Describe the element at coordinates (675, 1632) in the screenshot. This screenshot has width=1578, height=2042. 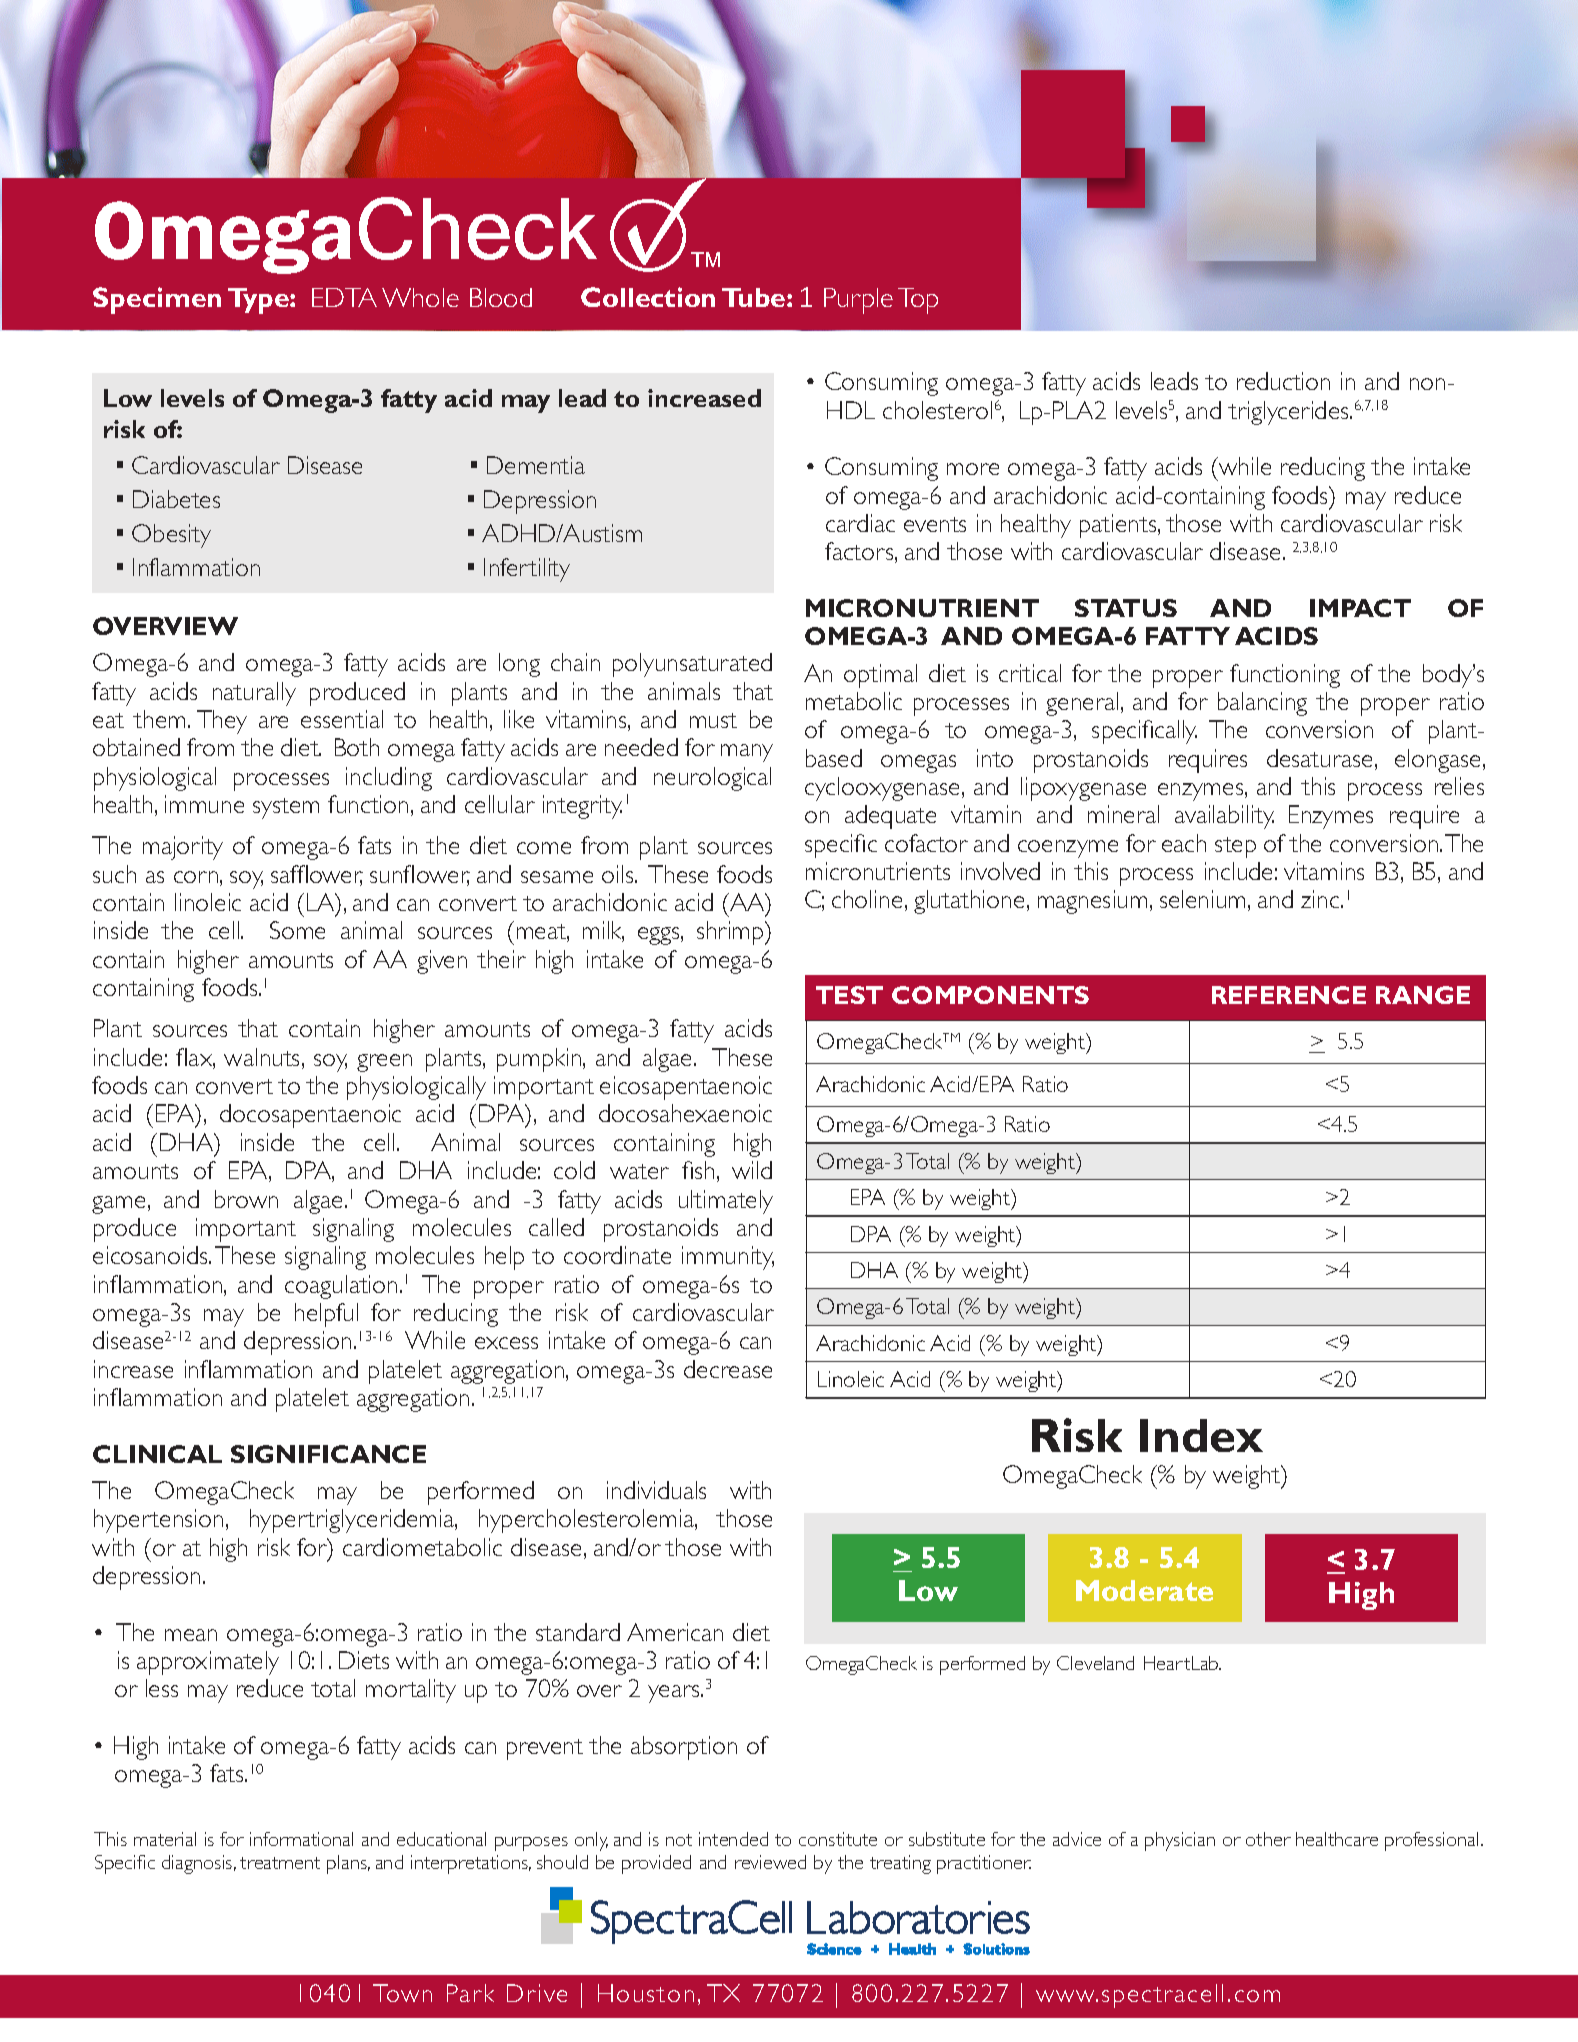
I see `American` at that location.
